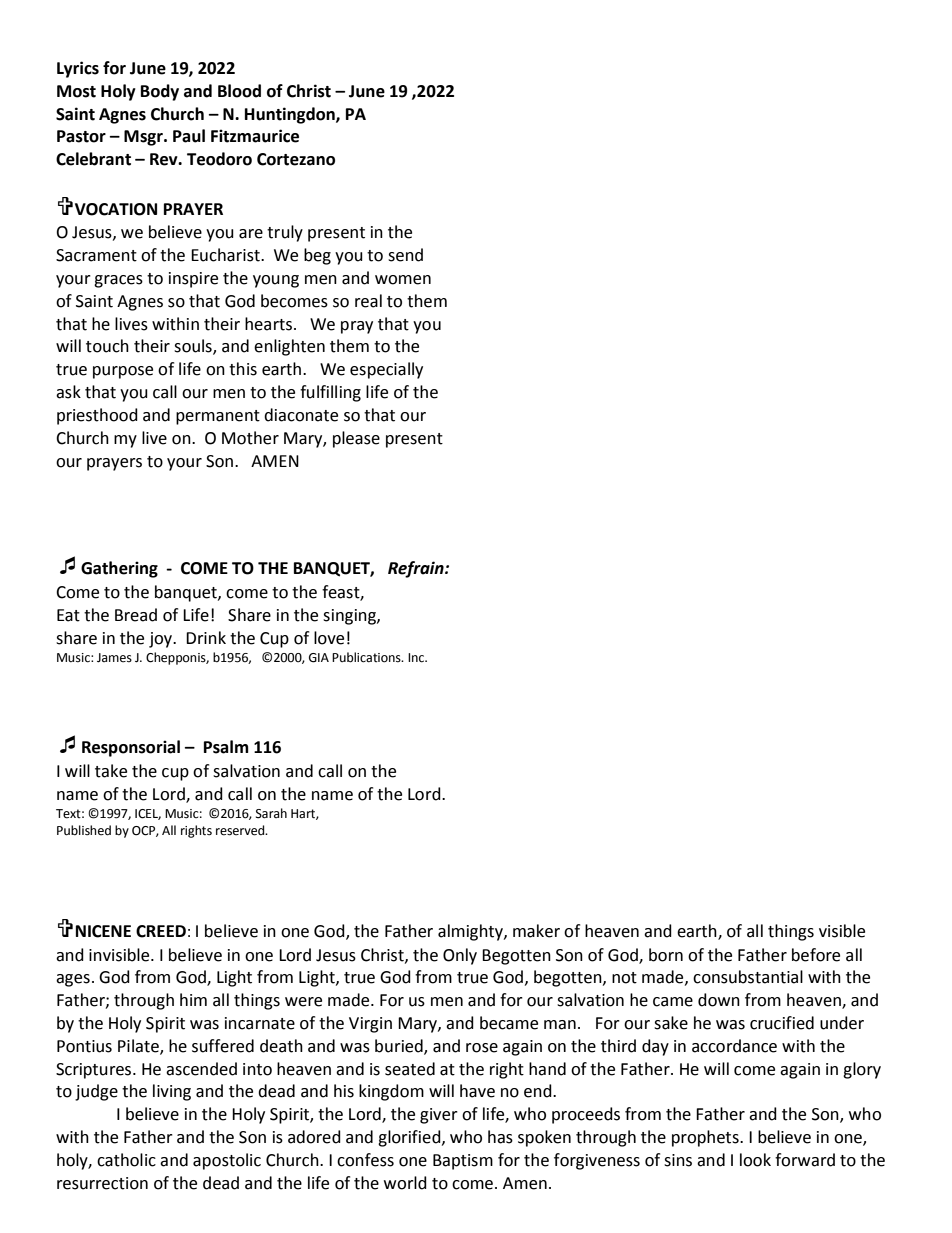  Describe the element at coordinates (367, 657) in the screenshot. I see `Publications` at that location.
